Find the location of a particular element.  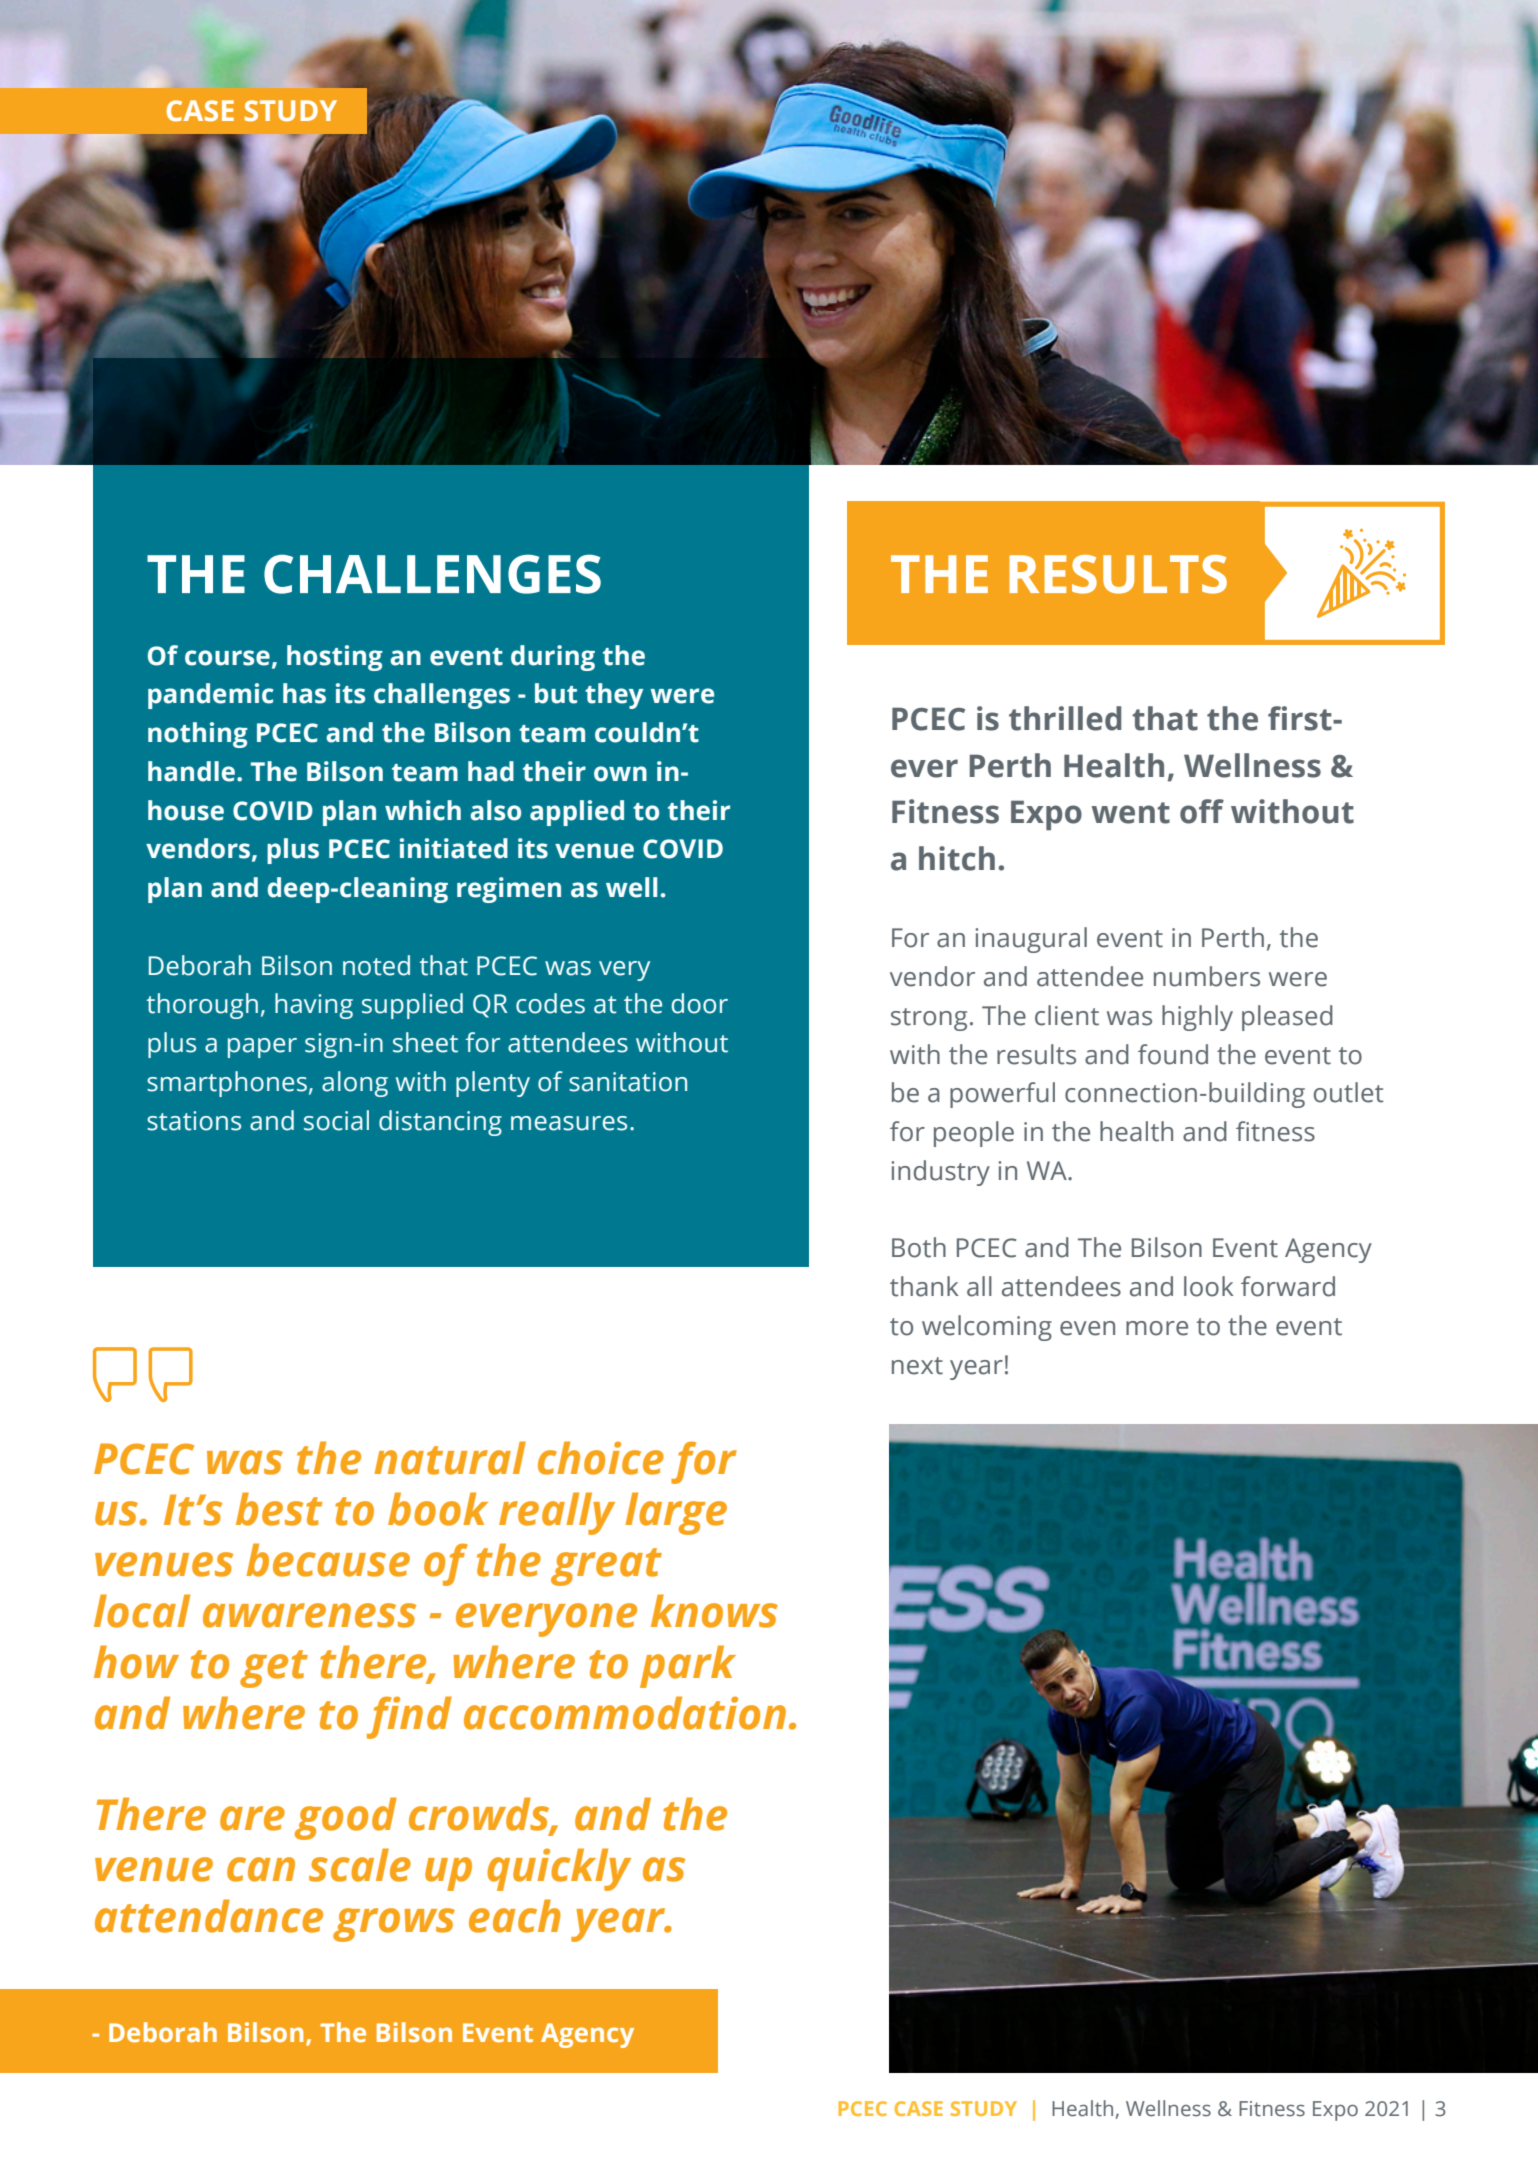

can is located at coordinates (261, 1869).
